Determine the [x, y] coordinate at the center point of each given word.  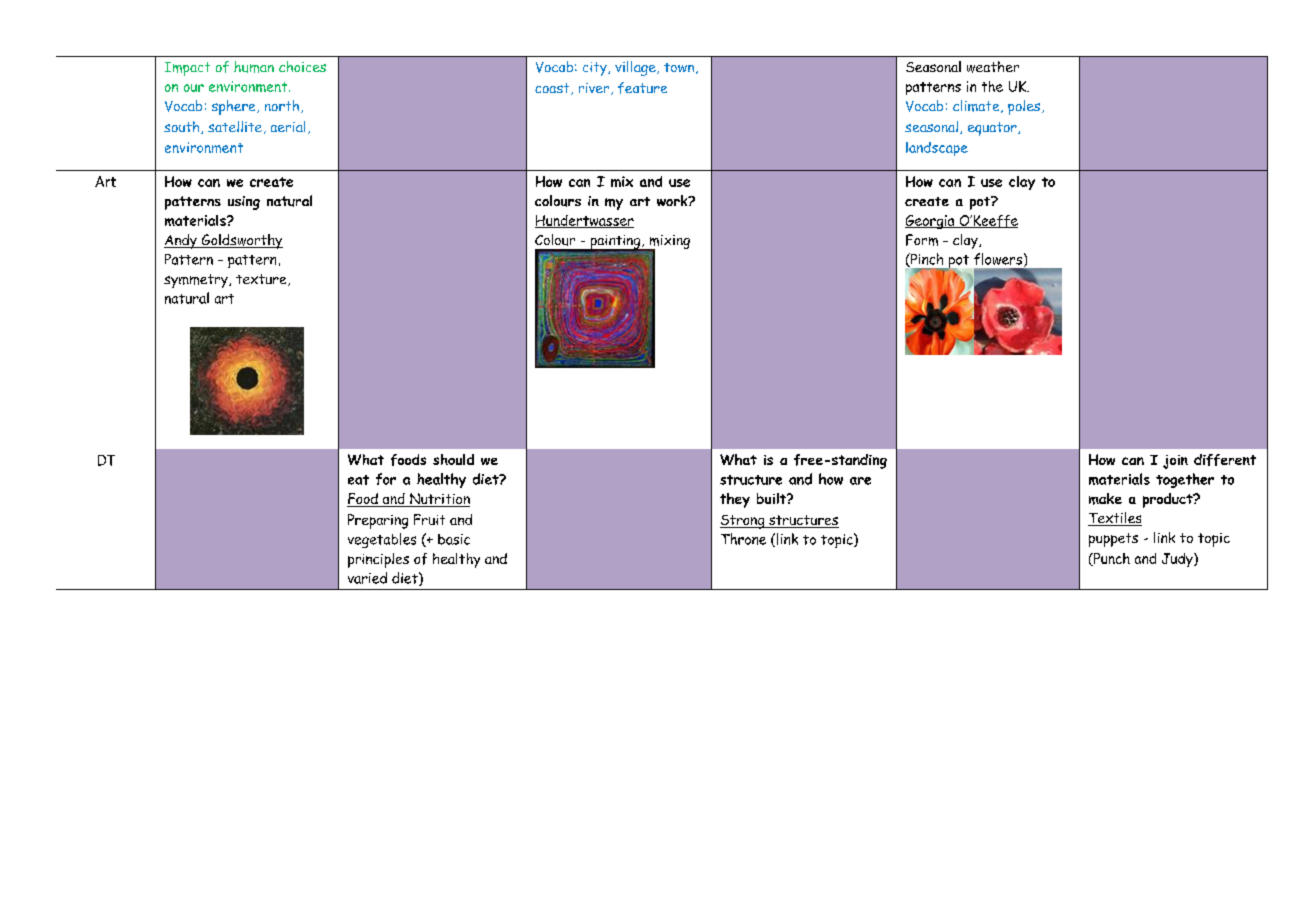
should [453, 459]
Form [922, 240]
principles [378, 560]
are [860, 481]
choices [302, 66]
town [679, 67]
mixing [668, 243]
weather [993, 67]
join [1175, 462]
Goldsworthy [241, 241]
